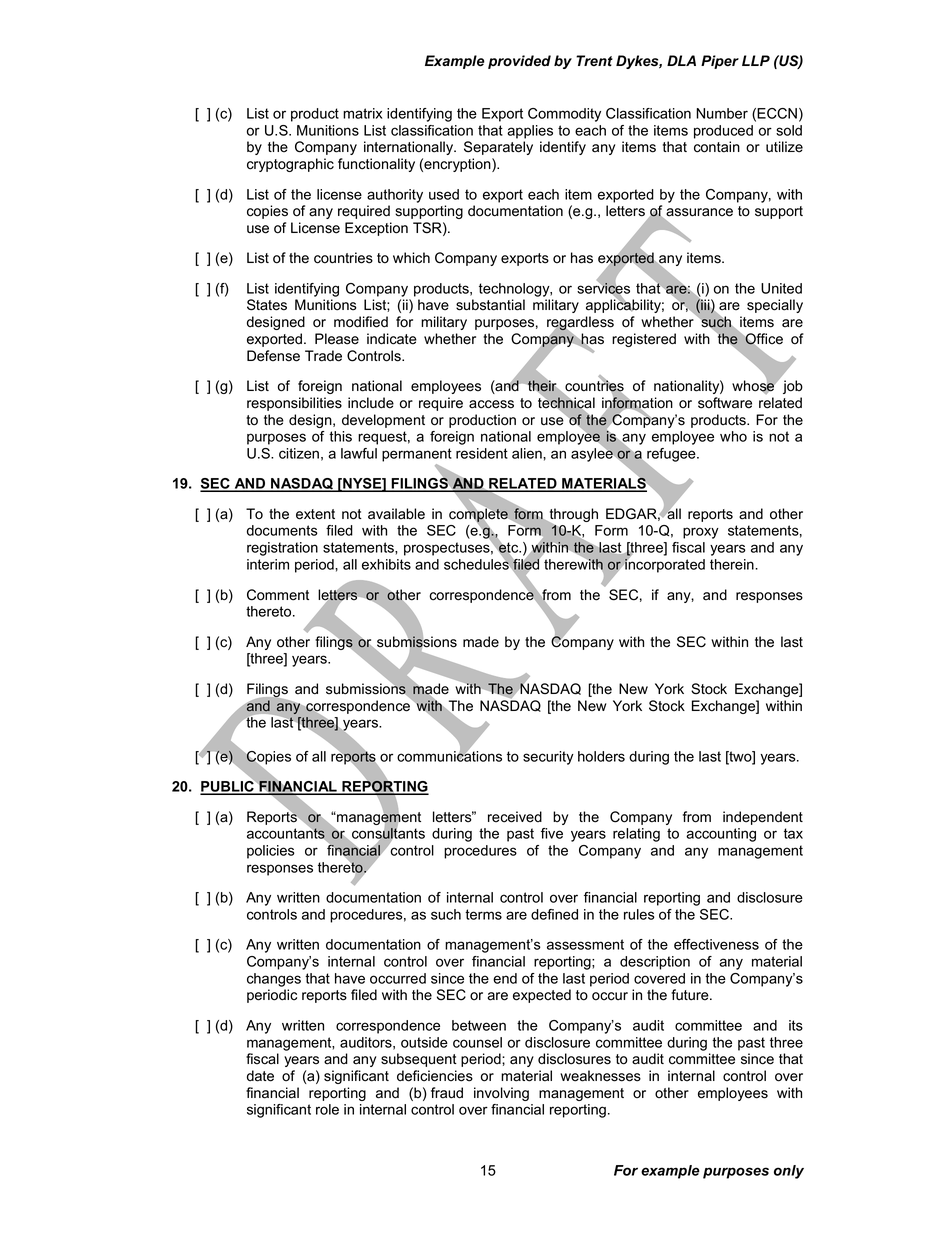 Image resolution: width=952 pixels, height=1233 pixels. Describe the element at coordinates (519, 62) in the screenshot. I see `provided` at that location.
